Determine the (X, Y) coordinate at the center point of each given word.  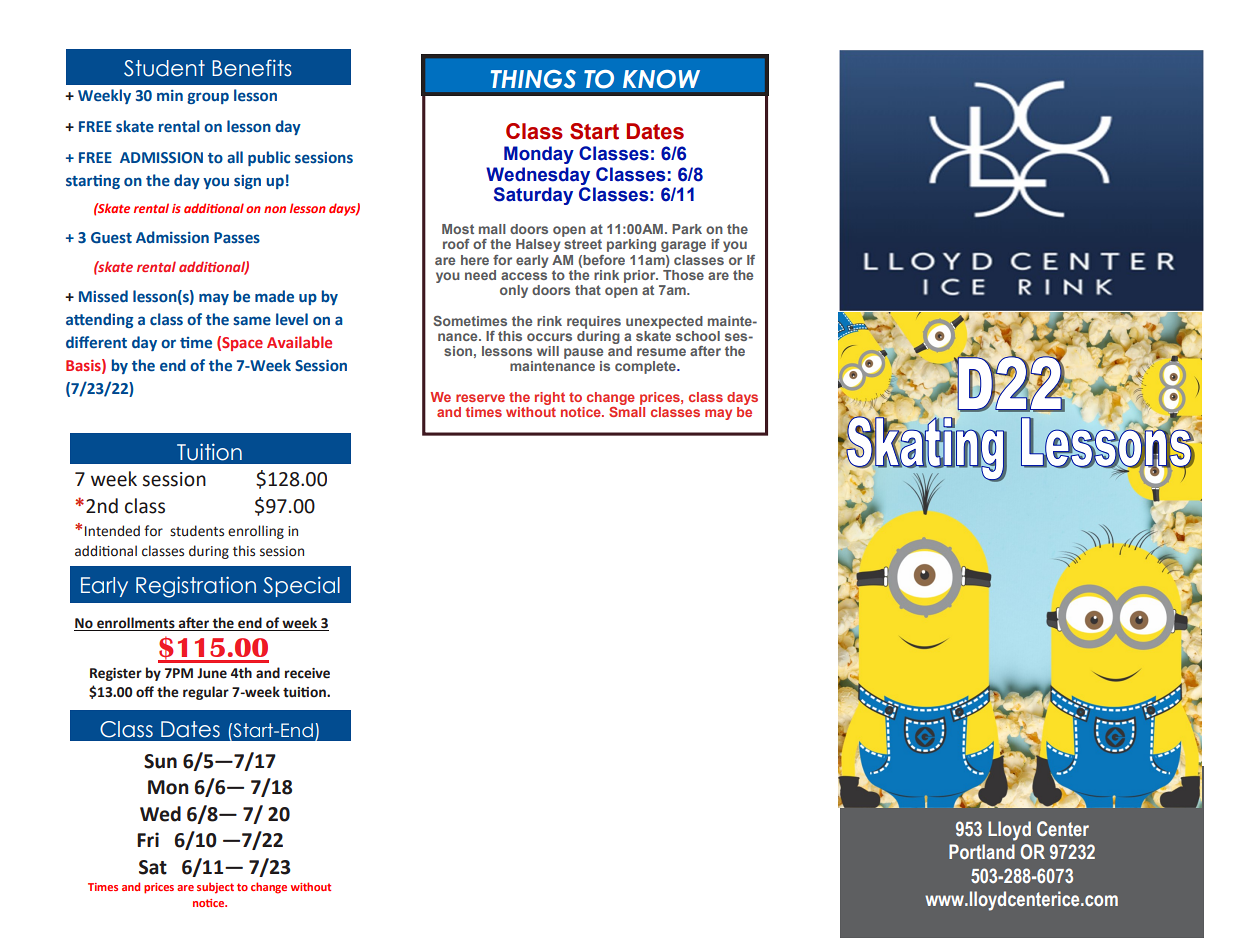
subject (215, 888)
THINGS (533, 79)
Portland (982, 851)
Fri (148, 839)
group (208, 98)
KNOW (661, 79)
